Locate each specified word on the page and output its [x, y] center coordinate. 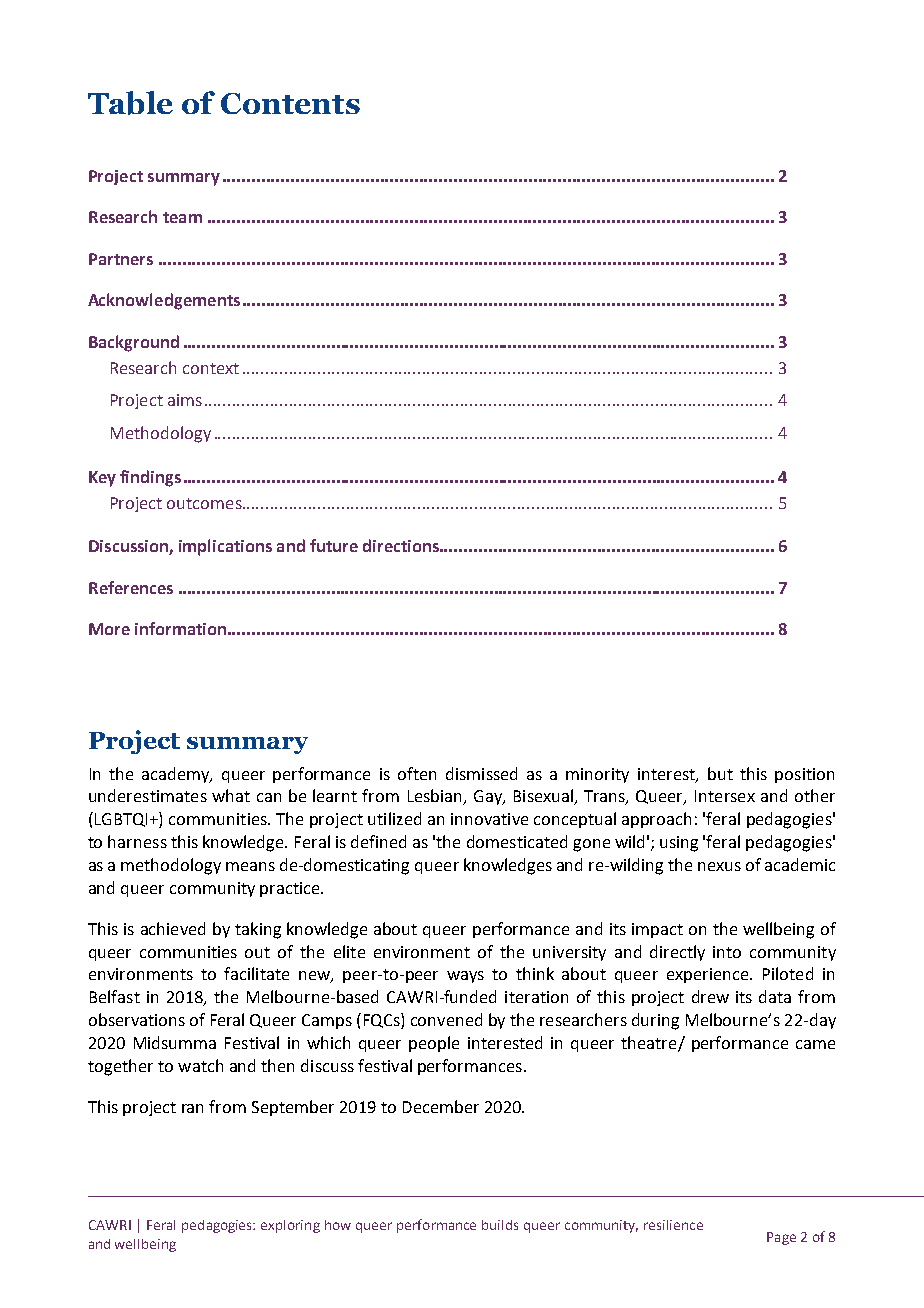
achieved [173, 928]
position [804, 775]
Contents [290, 103]
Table [130, 103]
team [182, 217]
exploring [290, 1226]
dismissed [481, 773]
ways [465, 977]
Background [134, 343]
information [180, 628]
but [720, 773]
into [727, 952]
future [334, 545]
